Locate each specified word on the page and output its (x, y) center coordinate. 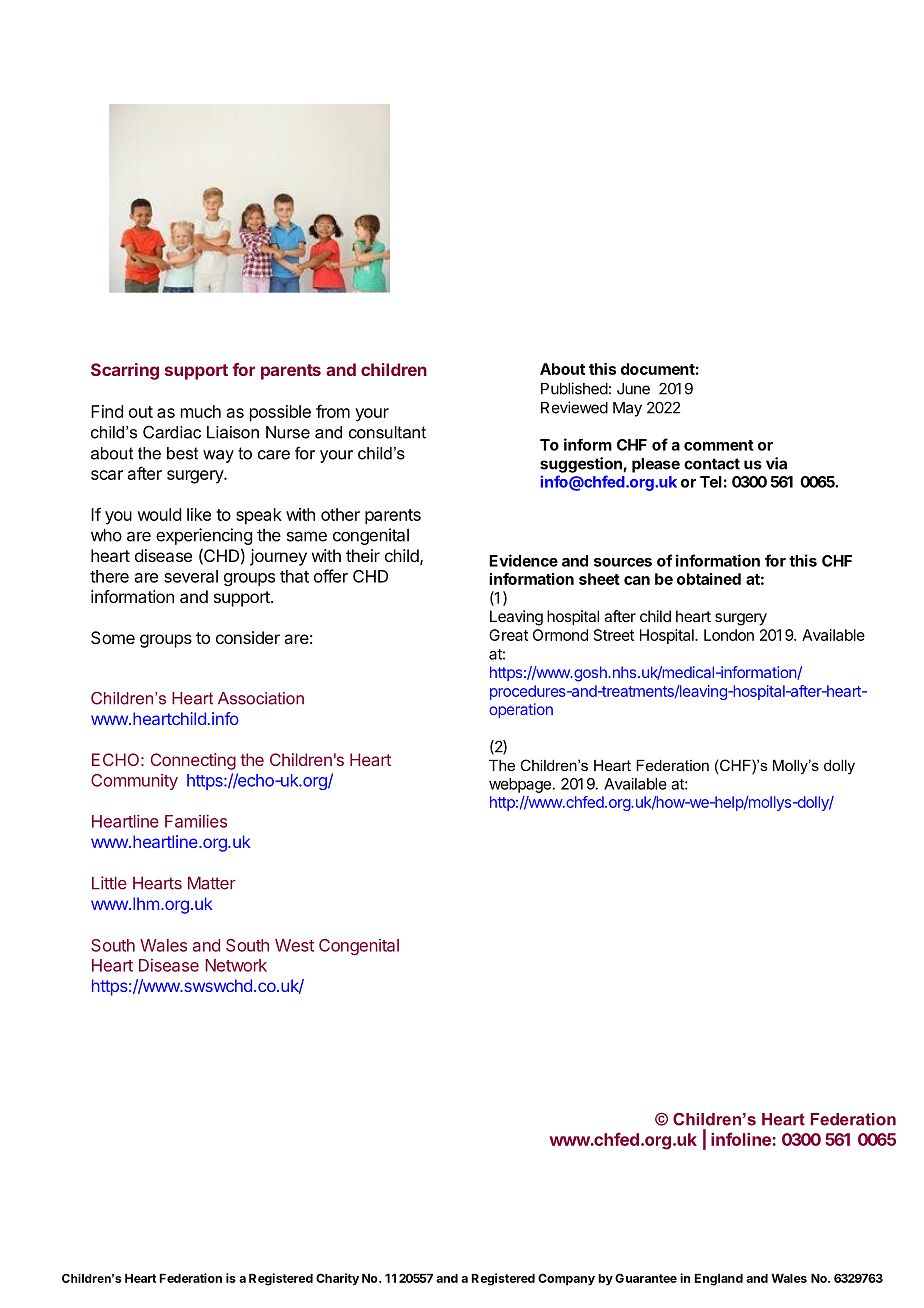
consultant (387, 432)
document (658, 369)
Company (566, 1279)
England (719, 1279)
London (729, 635)
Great (508, 635)
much (201, 411)
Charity (337, 1279)
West (294, 945)
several (191, 576)
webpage (520, 785)
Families (196, 821)
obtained (709, 579)
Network (236, 965)
